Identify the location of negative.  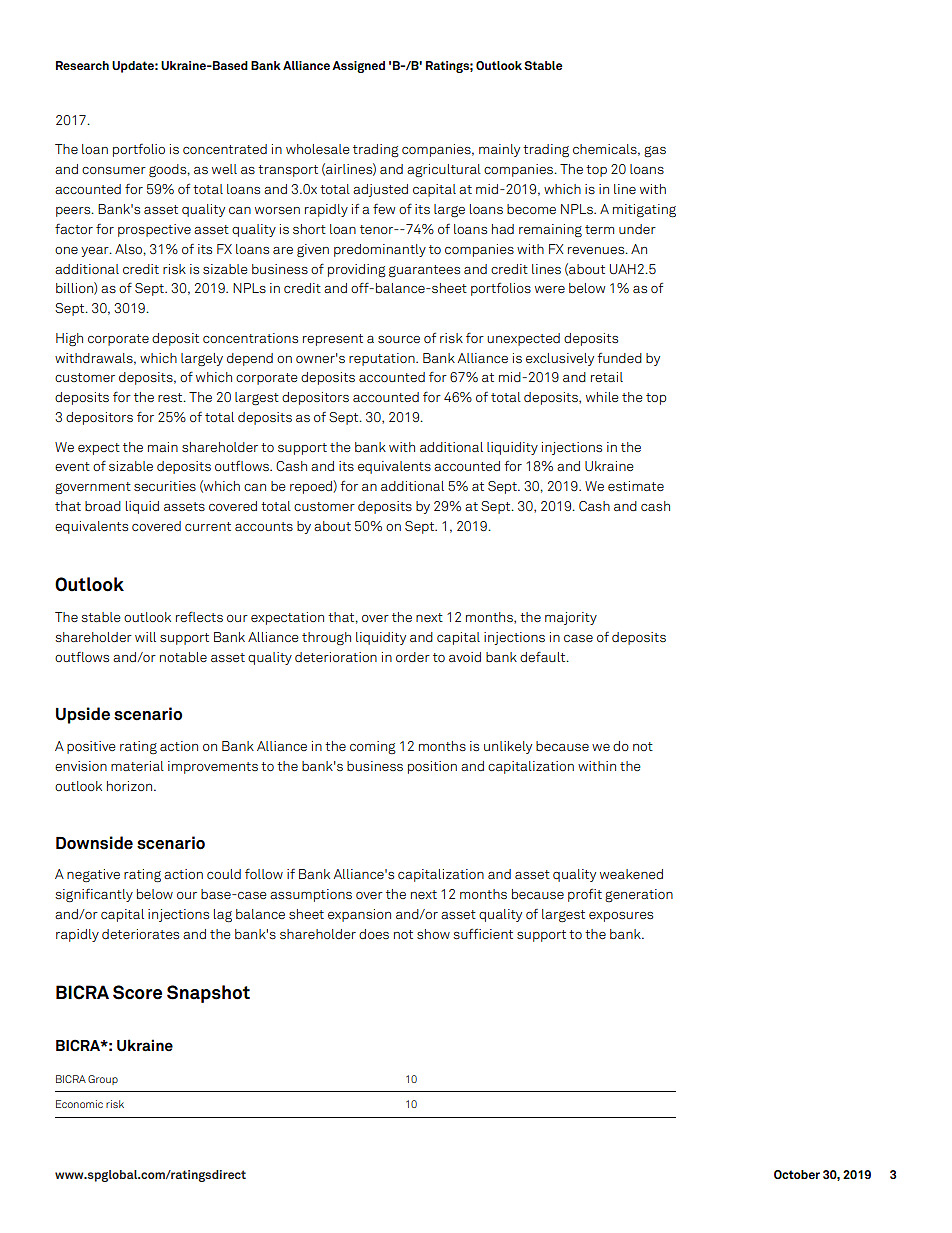
(93, 875).
